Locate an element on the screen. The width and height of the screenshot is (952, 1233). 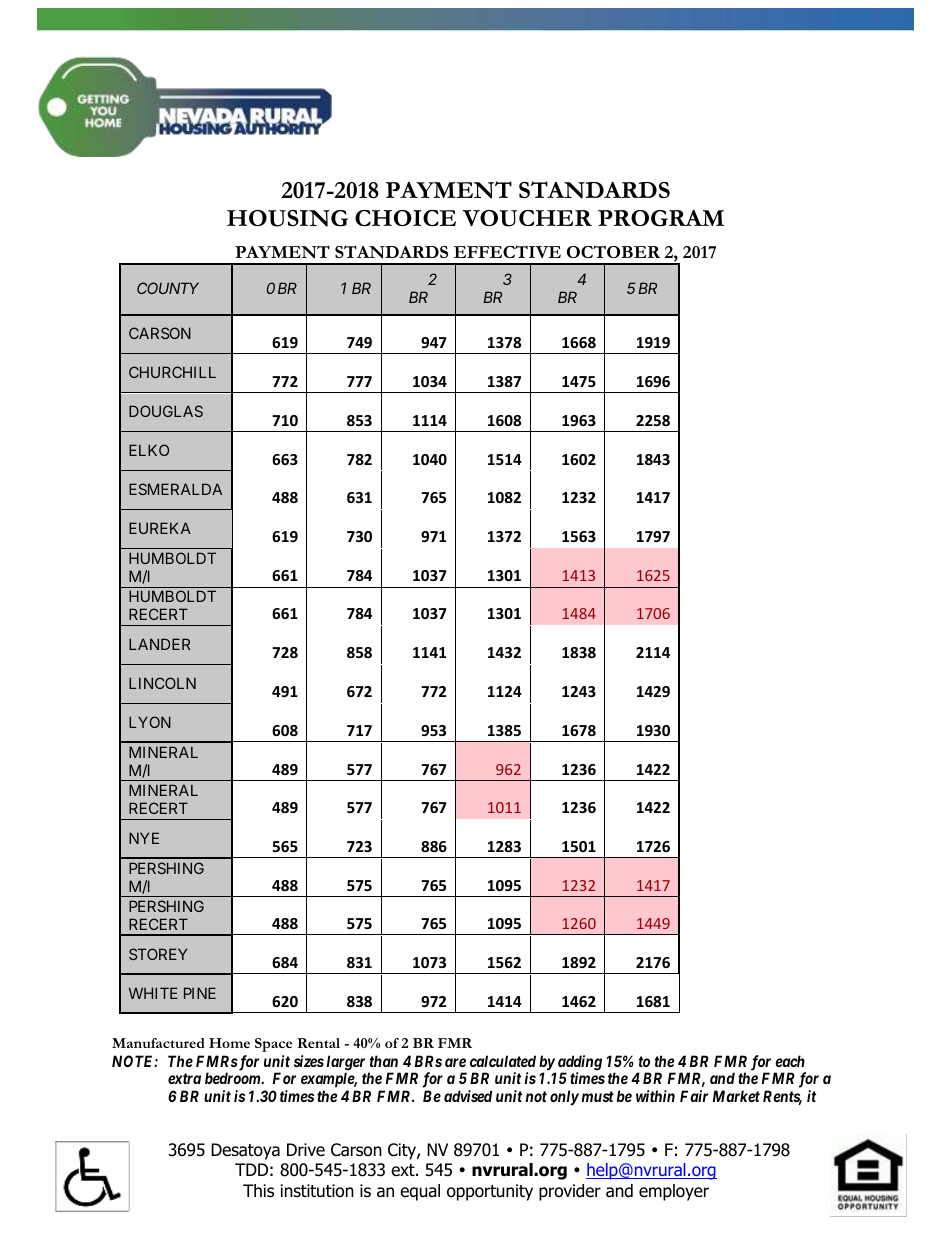
OCTOBER is located at coordinates (613, 251).
